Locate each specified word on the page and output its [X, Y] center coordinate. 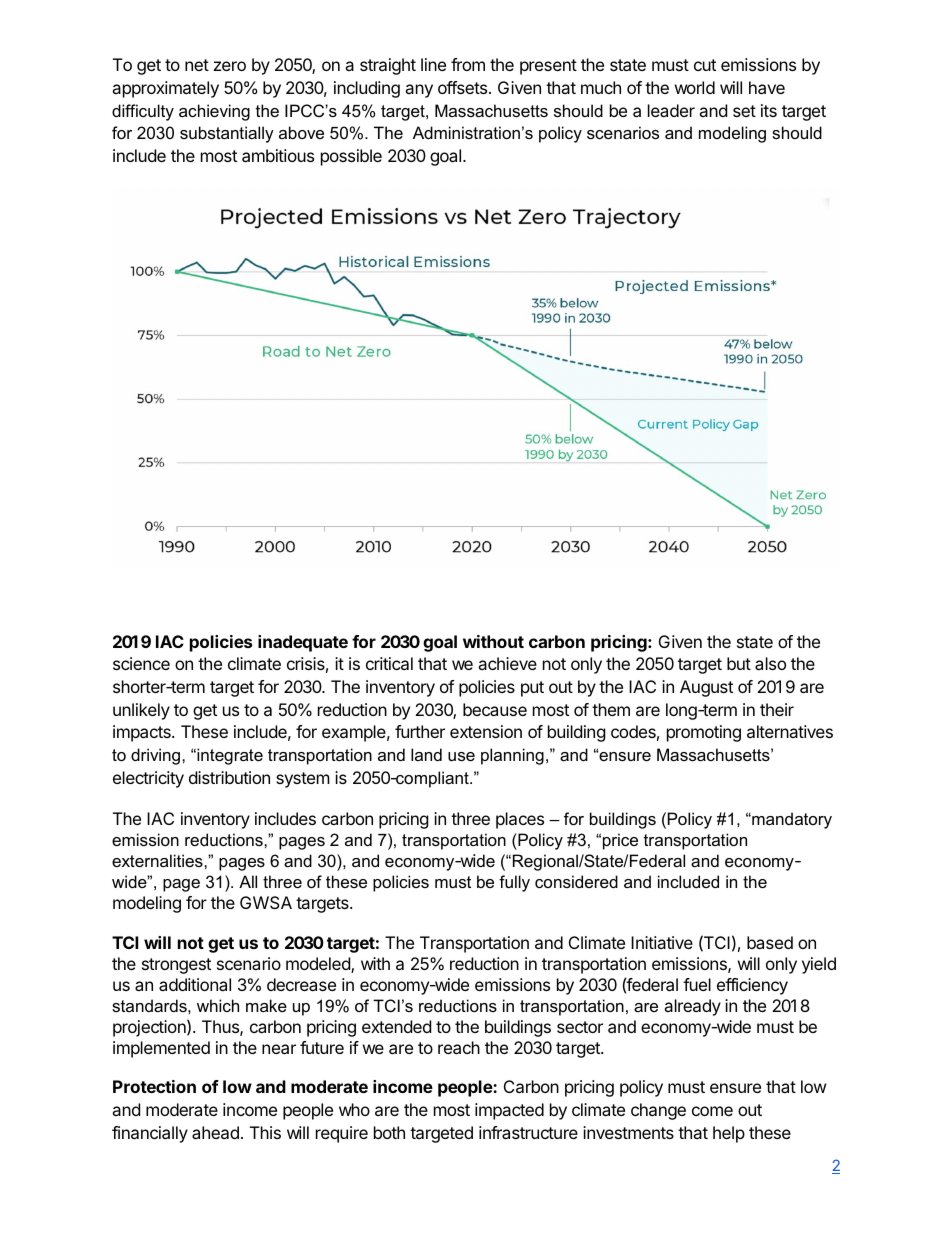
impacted [509, 1111]
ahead [215, 1132]
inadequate [303, 643]
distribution [229, 777]
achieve [507, 663]
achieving [214, 112]
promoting [704, 733]
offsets [464, 87]
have [767, 87]
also [770, 663]
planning [512, 756]
